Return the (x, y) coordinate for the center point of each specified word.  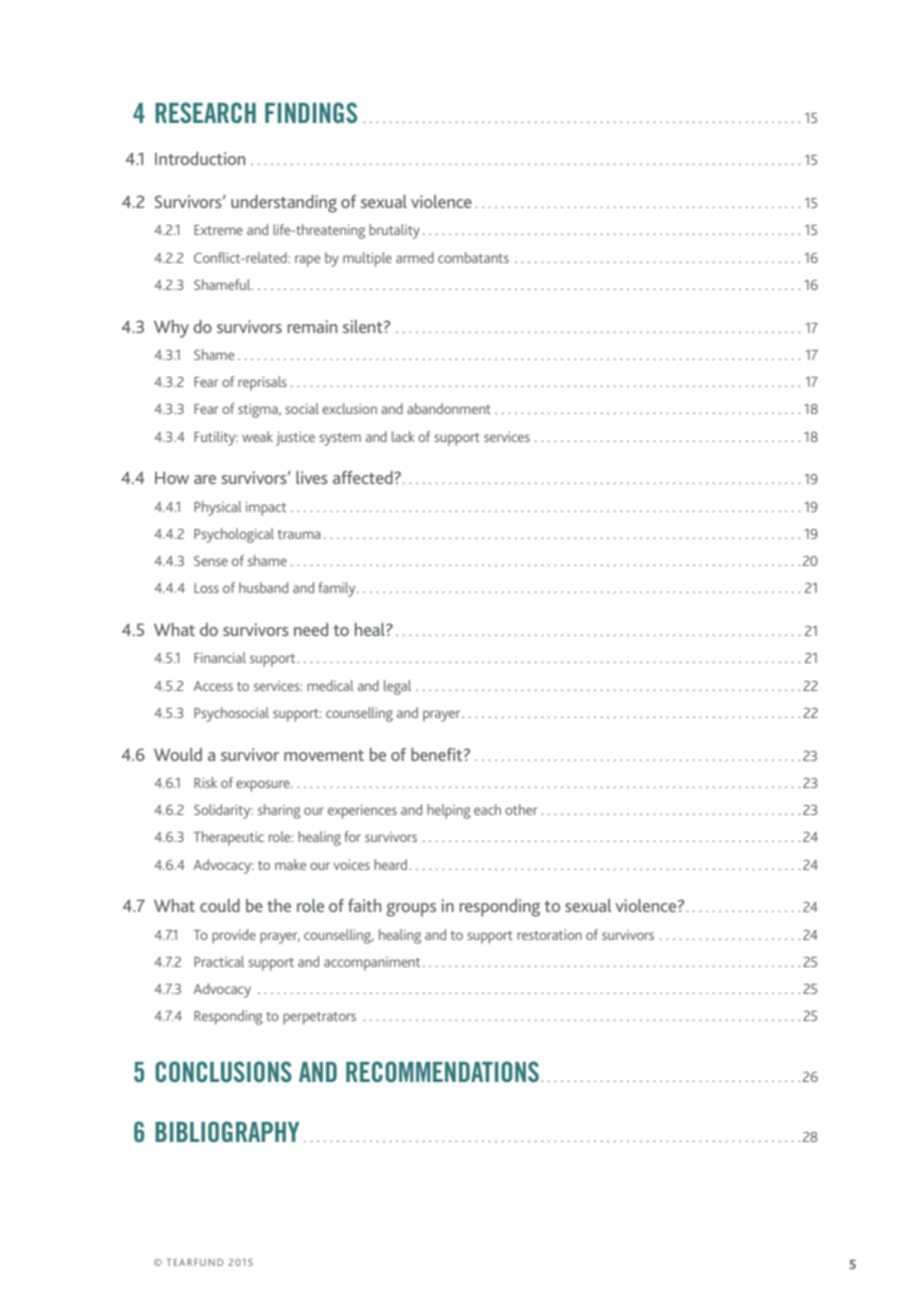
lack (403, 436)
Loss (206, 588)
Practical (219, 961)
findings (311, 112)
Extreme (218, 230)
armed (415, 257)
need (311, 629)
